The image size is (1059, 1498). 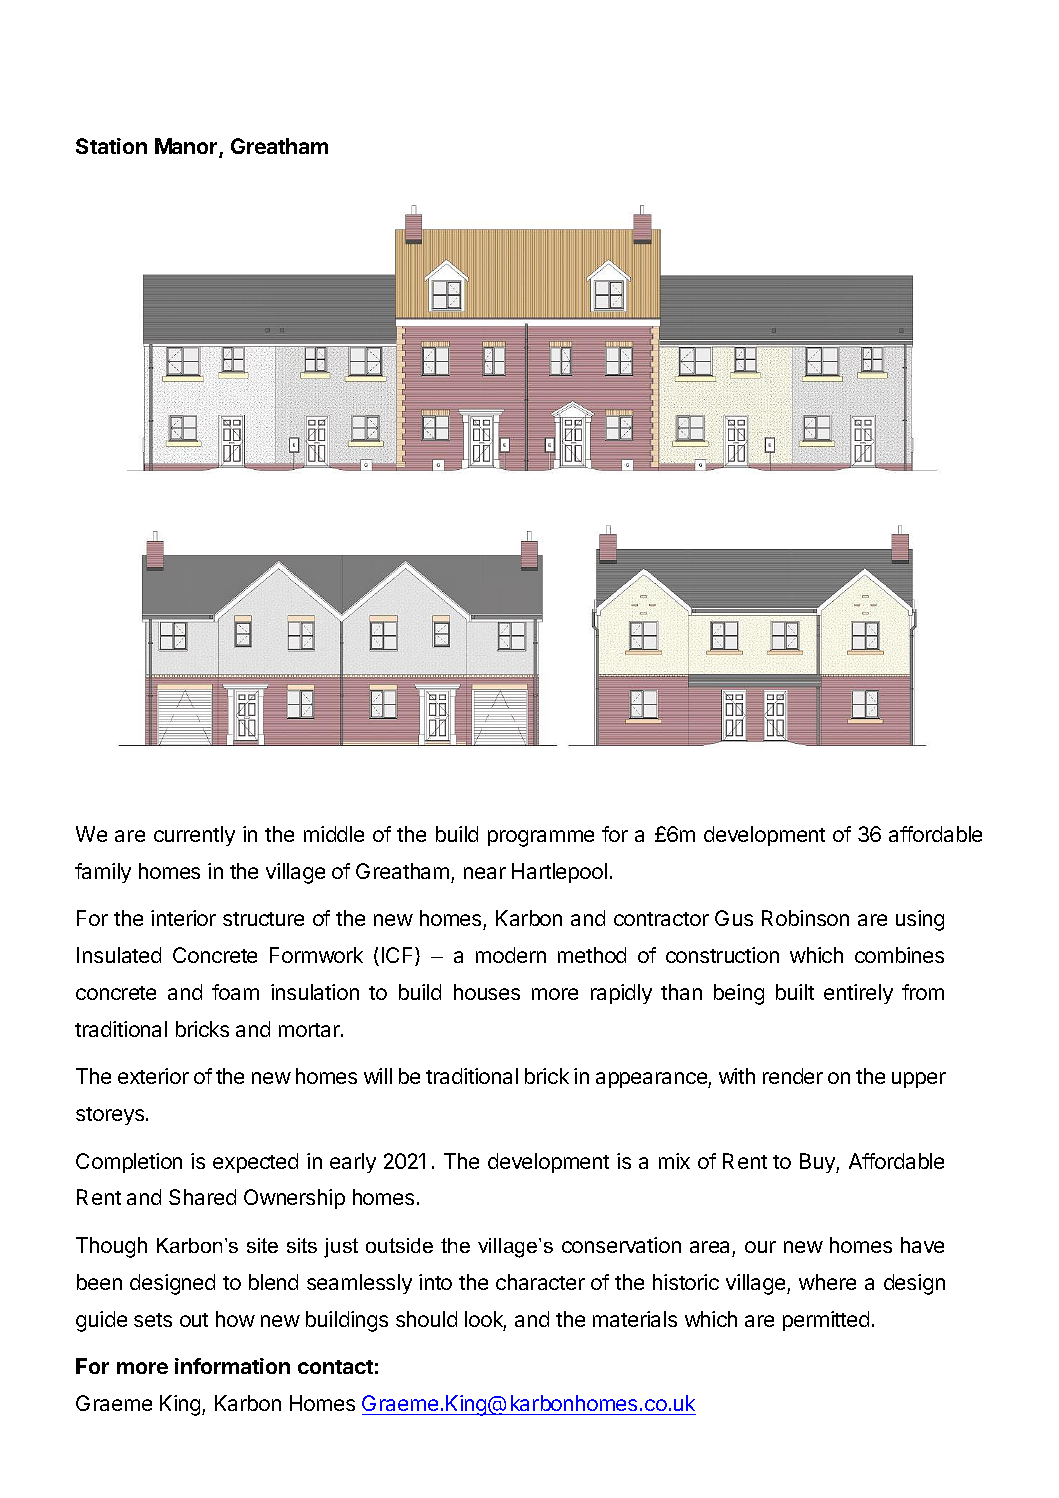 What do you see at coordinates (235, 1319) in the screenshot?
I see `how` at bounding box center [235, 1319].
